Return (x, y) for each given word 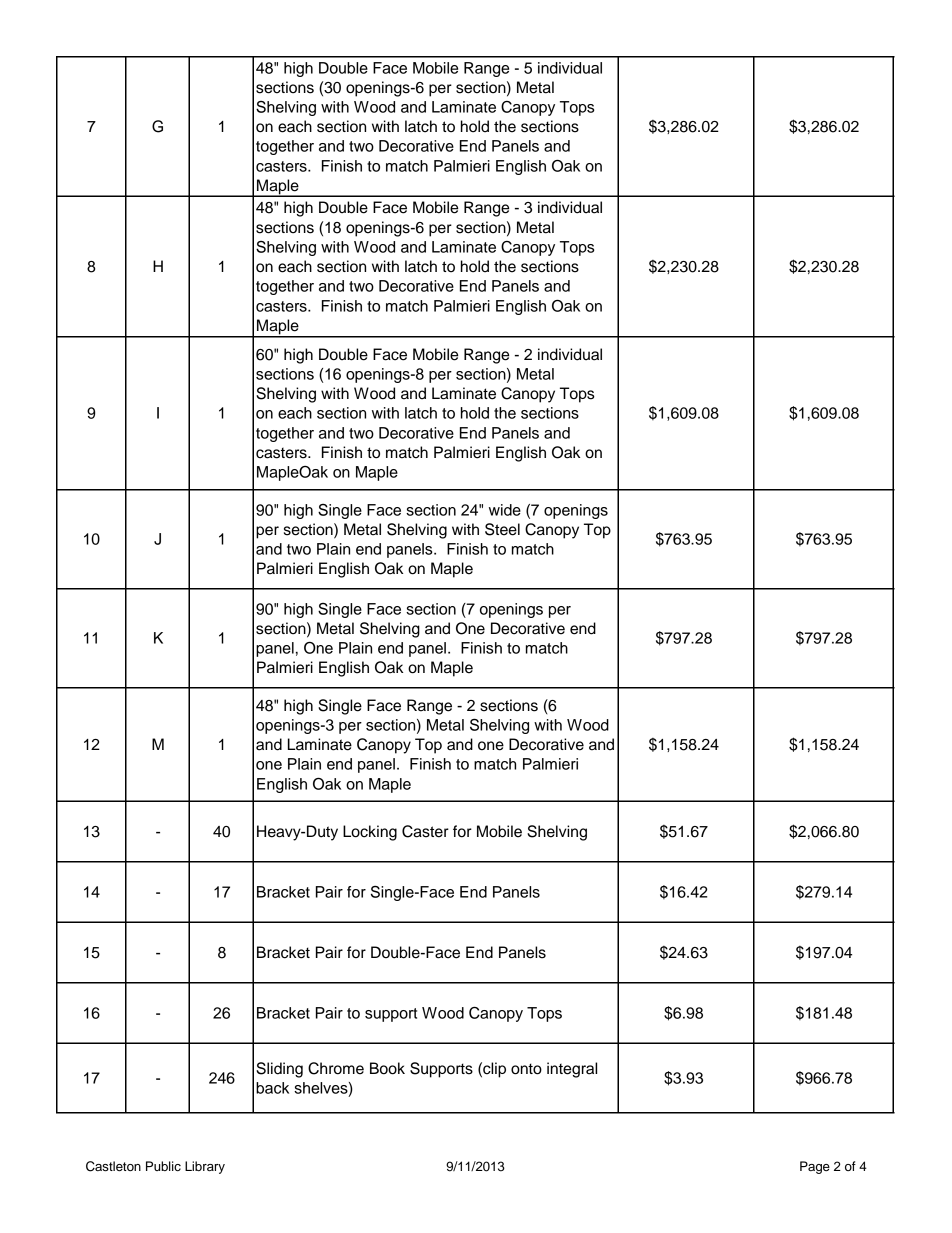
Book (387, 1068)
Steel (502, 529)
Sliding (279, 1070)
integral (572, 1070)
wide (505, 510)
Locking (370, 833)
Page (815, 1167)
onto (526, 1069)
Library (205, 1167)
